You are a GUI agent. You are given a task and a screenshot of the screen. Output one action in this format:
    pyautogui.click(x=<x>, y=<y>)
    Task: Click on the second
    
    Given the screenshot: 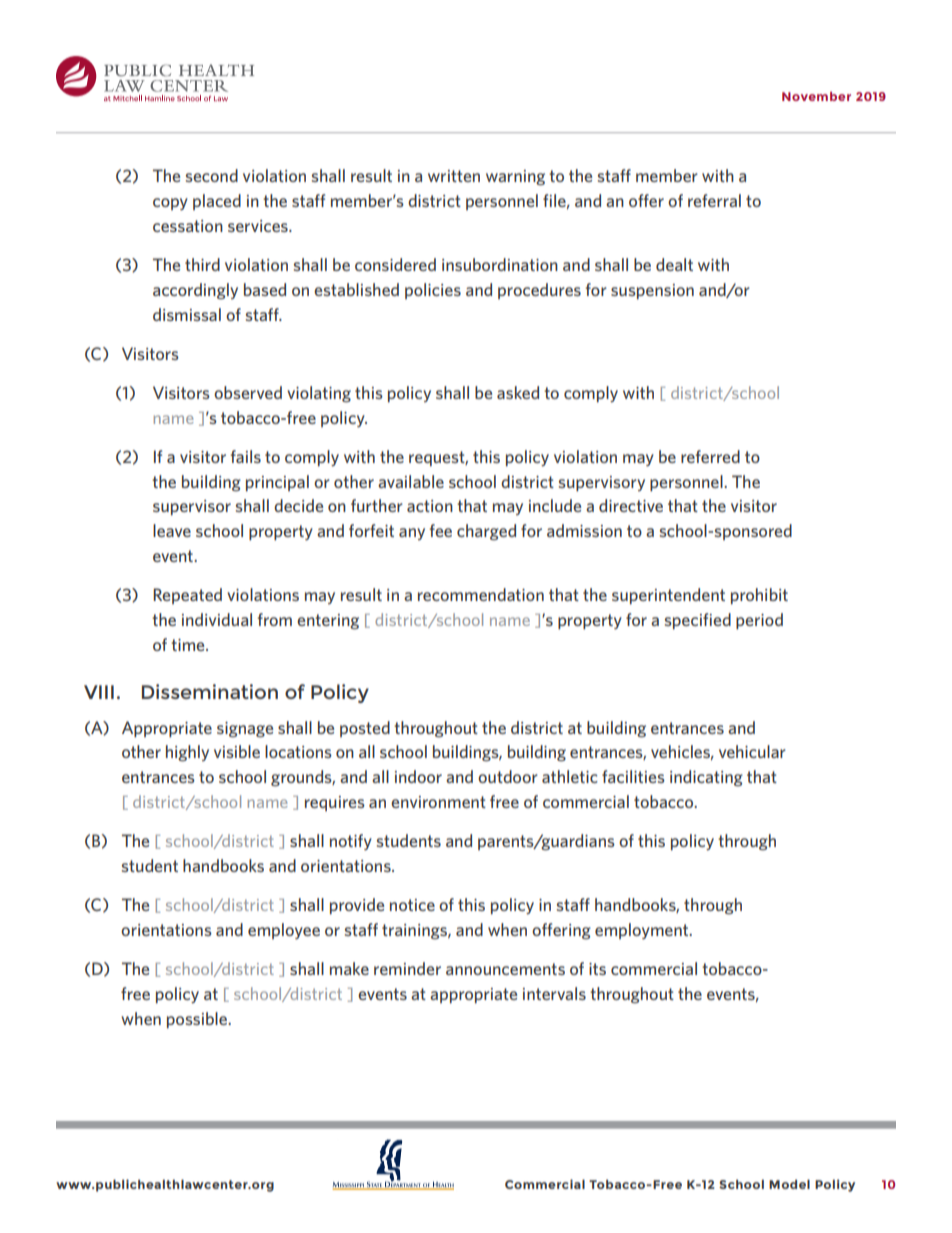 What is the action you would take?
    pyautogui.click(x=212, y=175)
